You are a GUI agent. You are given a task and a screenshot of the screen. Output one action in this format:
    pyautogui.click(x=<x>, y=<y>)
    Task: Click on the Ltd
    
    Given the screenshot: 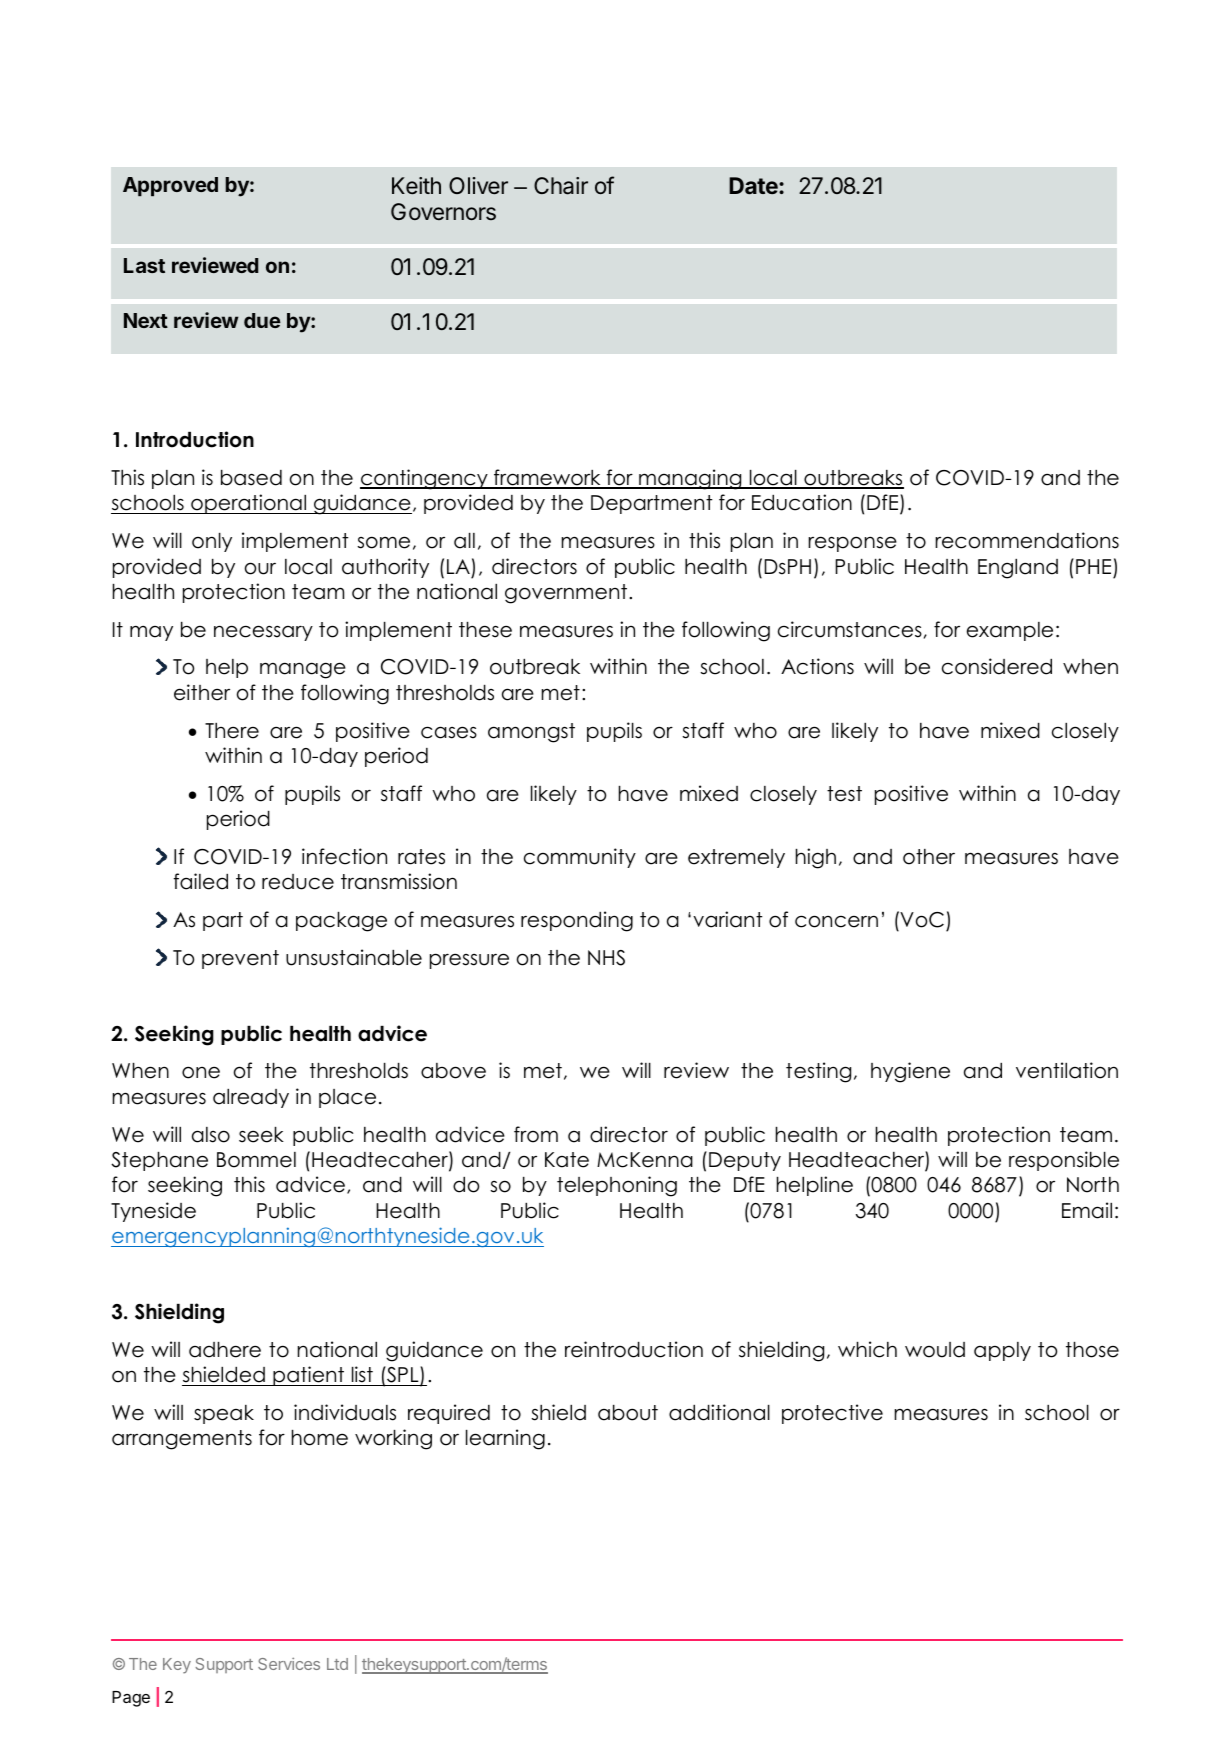 What is the action you would take?
    pyautogui.click(x=337, y=1664)
